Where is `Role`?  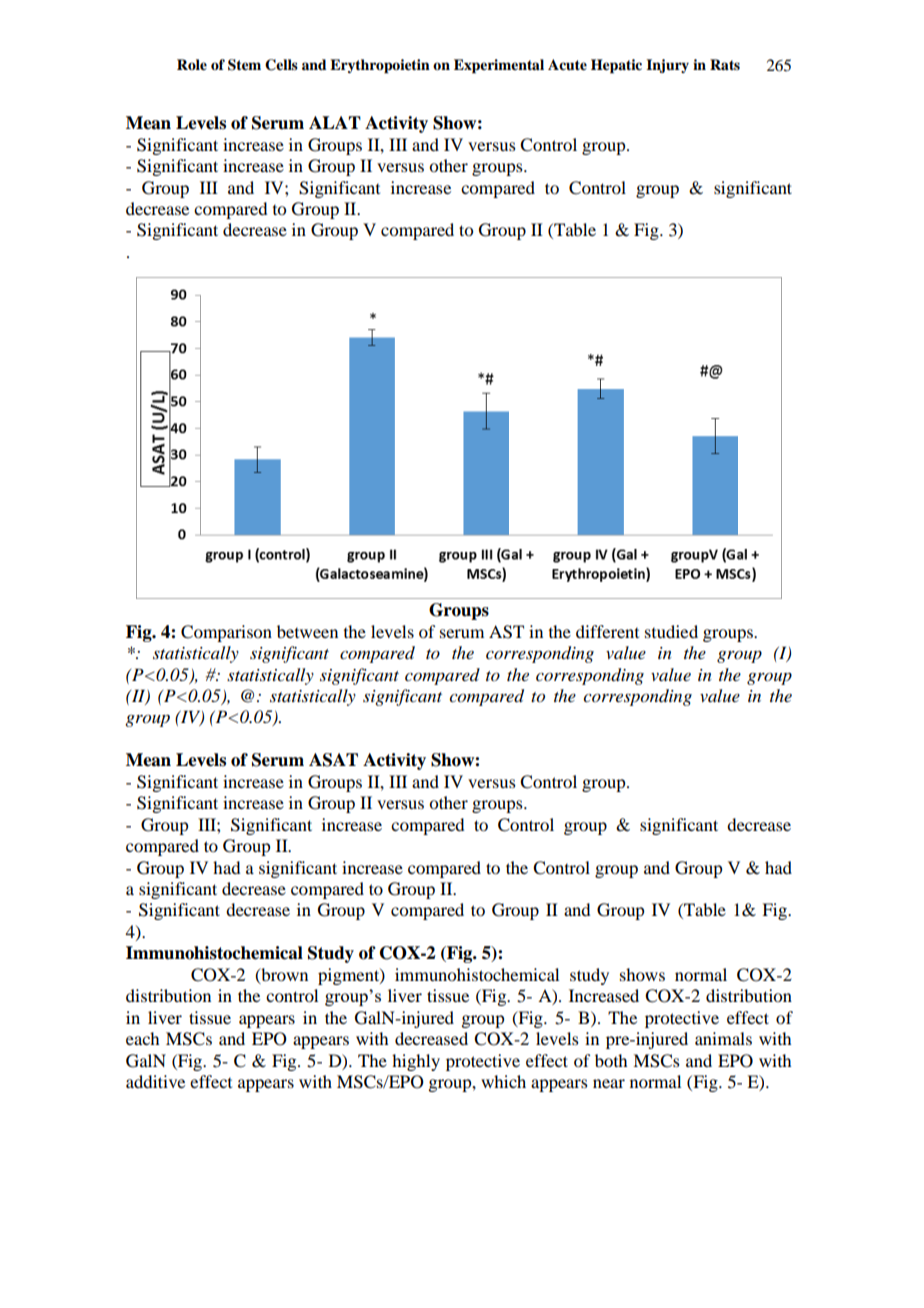
Role is located at coordinates (192, 65).
